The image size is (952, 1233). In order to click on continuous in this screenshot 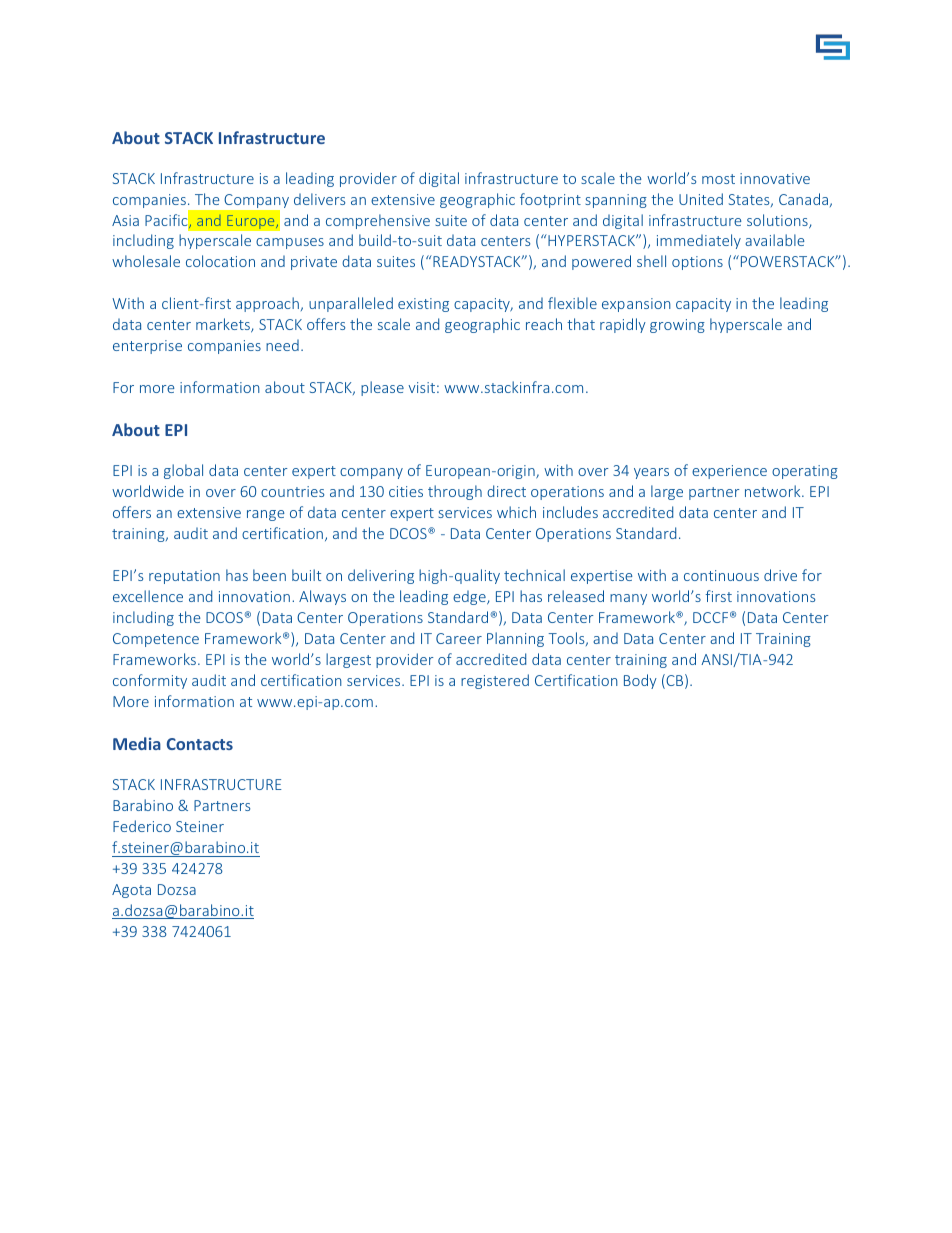, I will do `click(721, 575)`.
